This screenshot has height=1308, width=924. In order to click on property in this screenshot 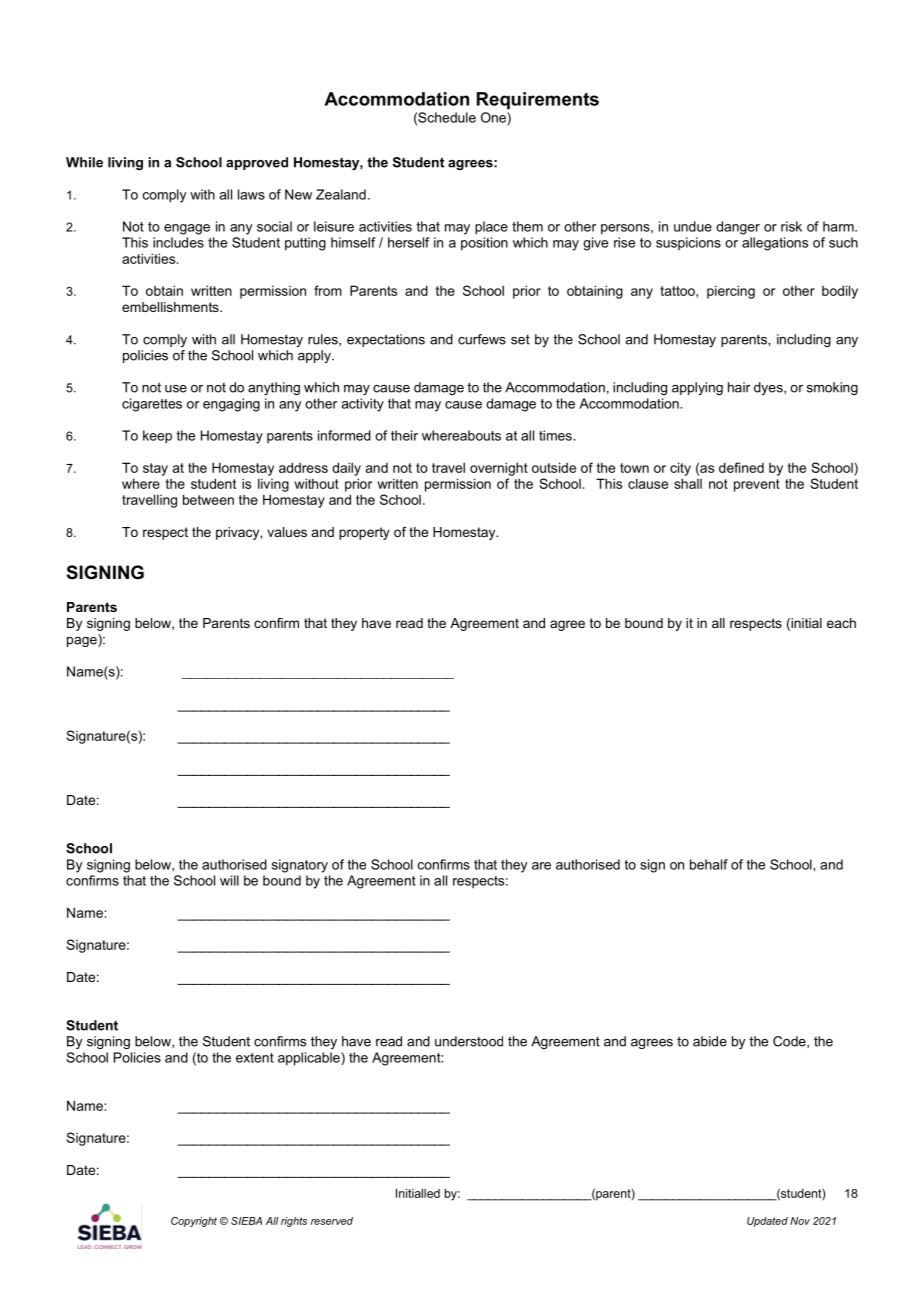, I will do `click(364, 533)`.
